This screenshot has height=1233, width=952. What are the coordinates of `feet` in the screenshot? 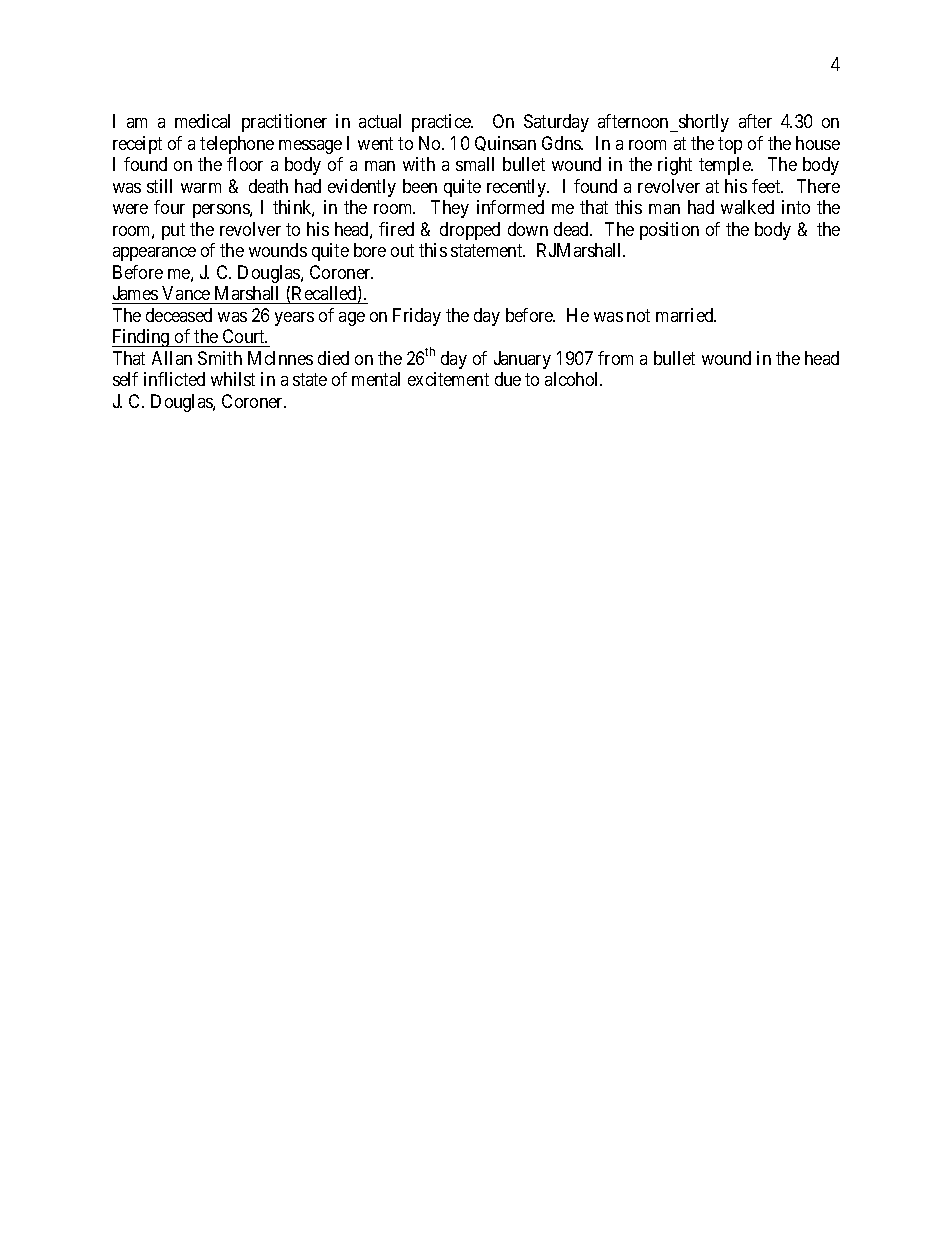 It's located at (767, 186).
